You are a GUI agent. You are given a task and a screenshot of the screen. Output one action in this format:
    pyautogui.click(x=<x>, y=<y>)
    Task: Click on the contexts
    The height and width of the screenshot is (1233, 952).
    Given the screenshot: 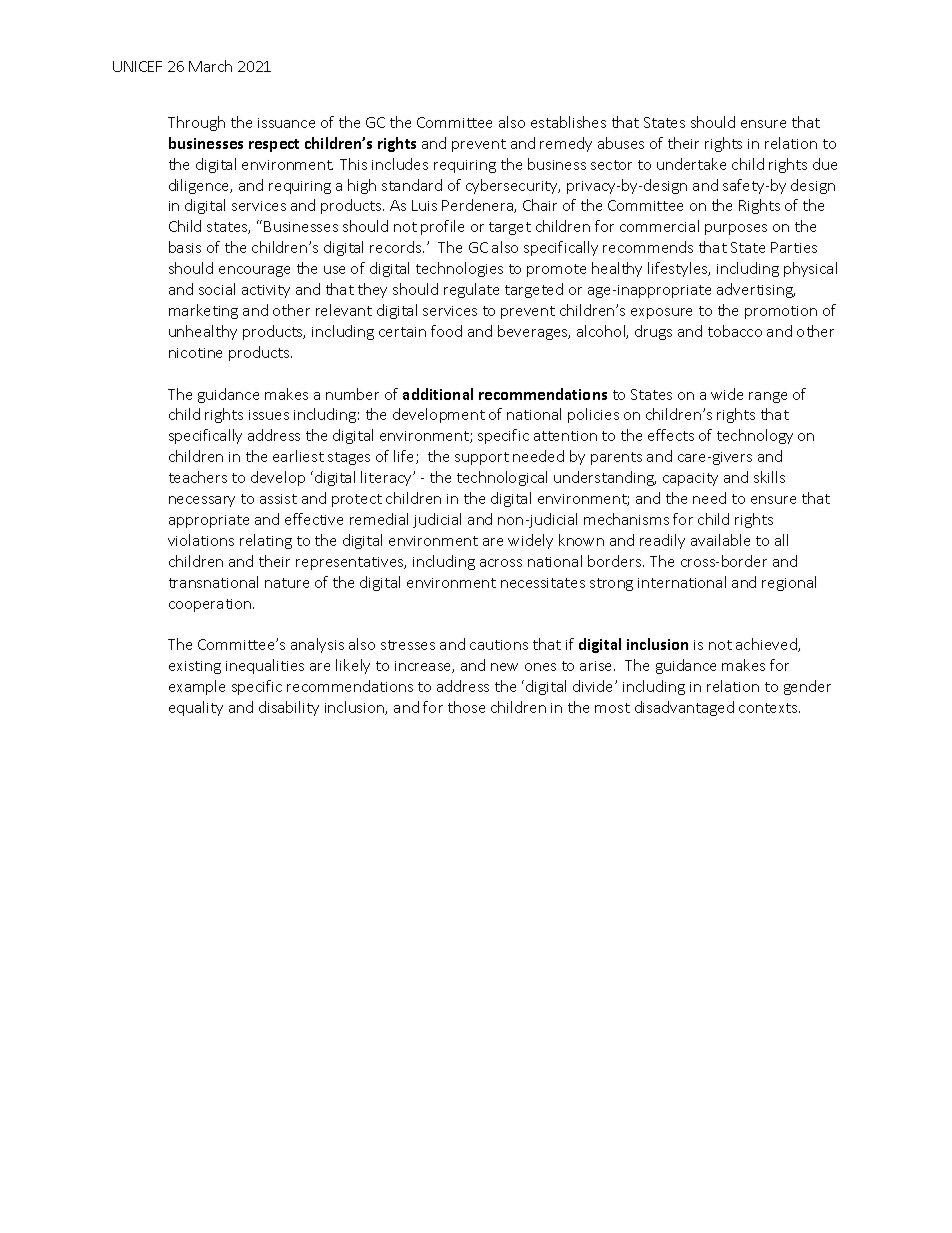 What is the action you would take?
    pyautogui.click(x=769, y=708)
